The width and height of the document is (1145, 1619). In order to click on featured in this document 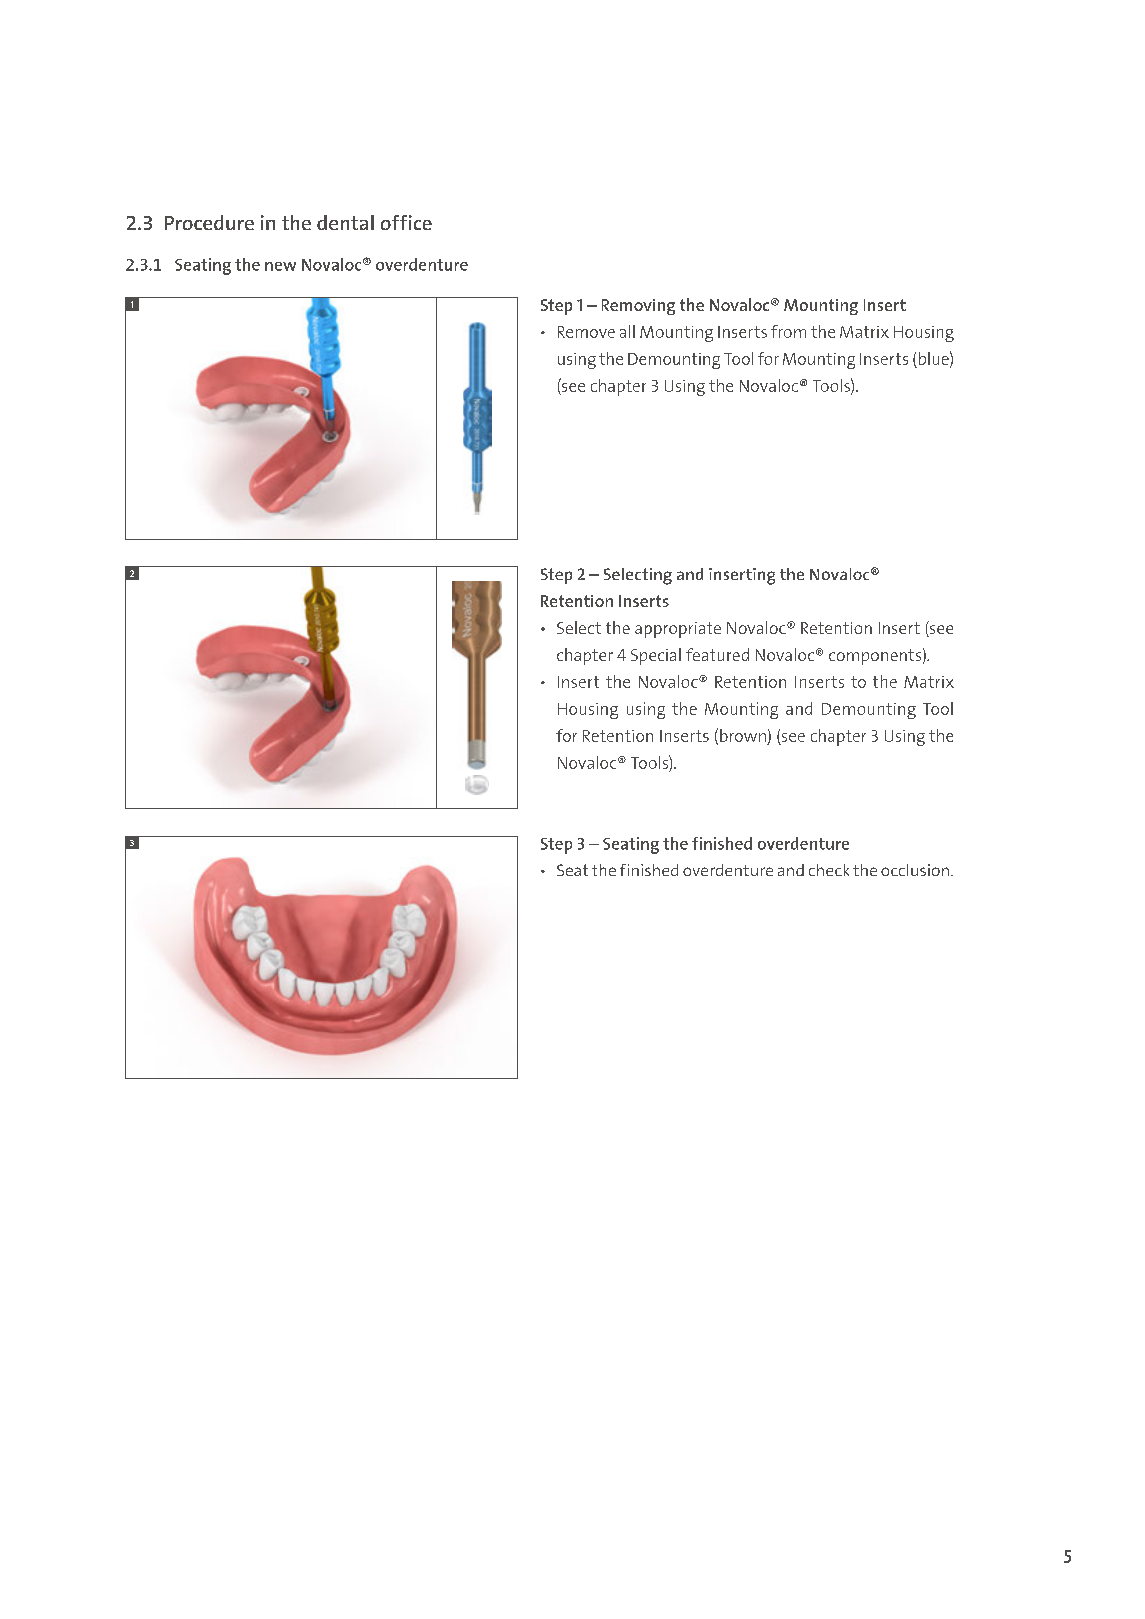, I will do `click(717, 654)`.
